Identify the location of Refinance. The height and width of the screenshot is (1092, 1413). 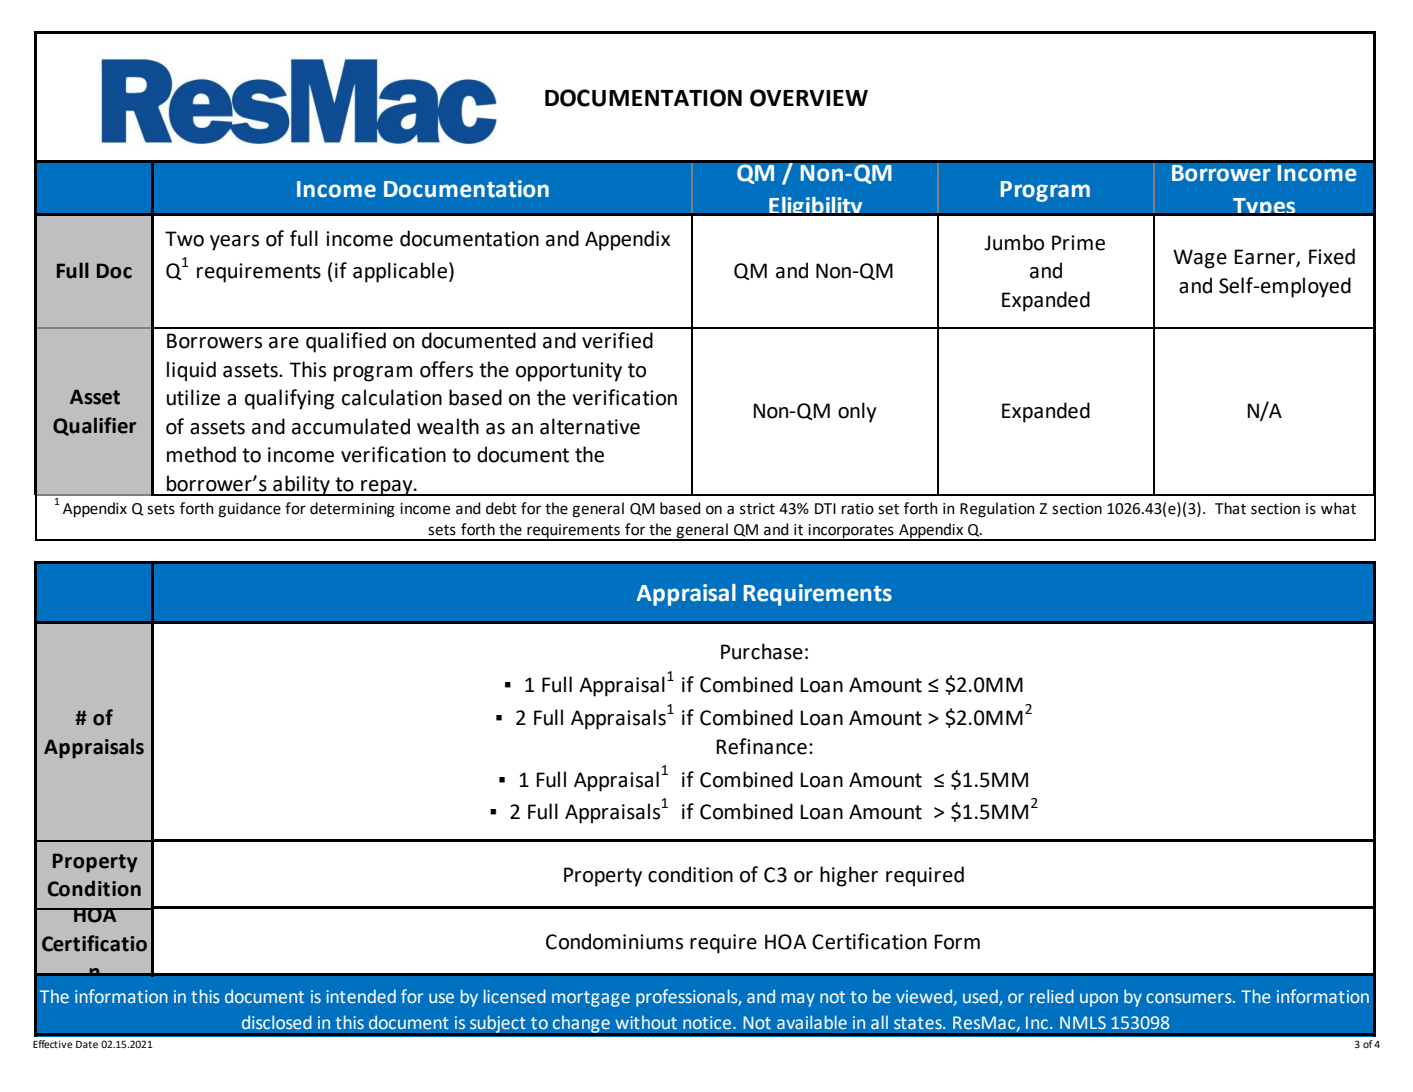
(761, 746).
